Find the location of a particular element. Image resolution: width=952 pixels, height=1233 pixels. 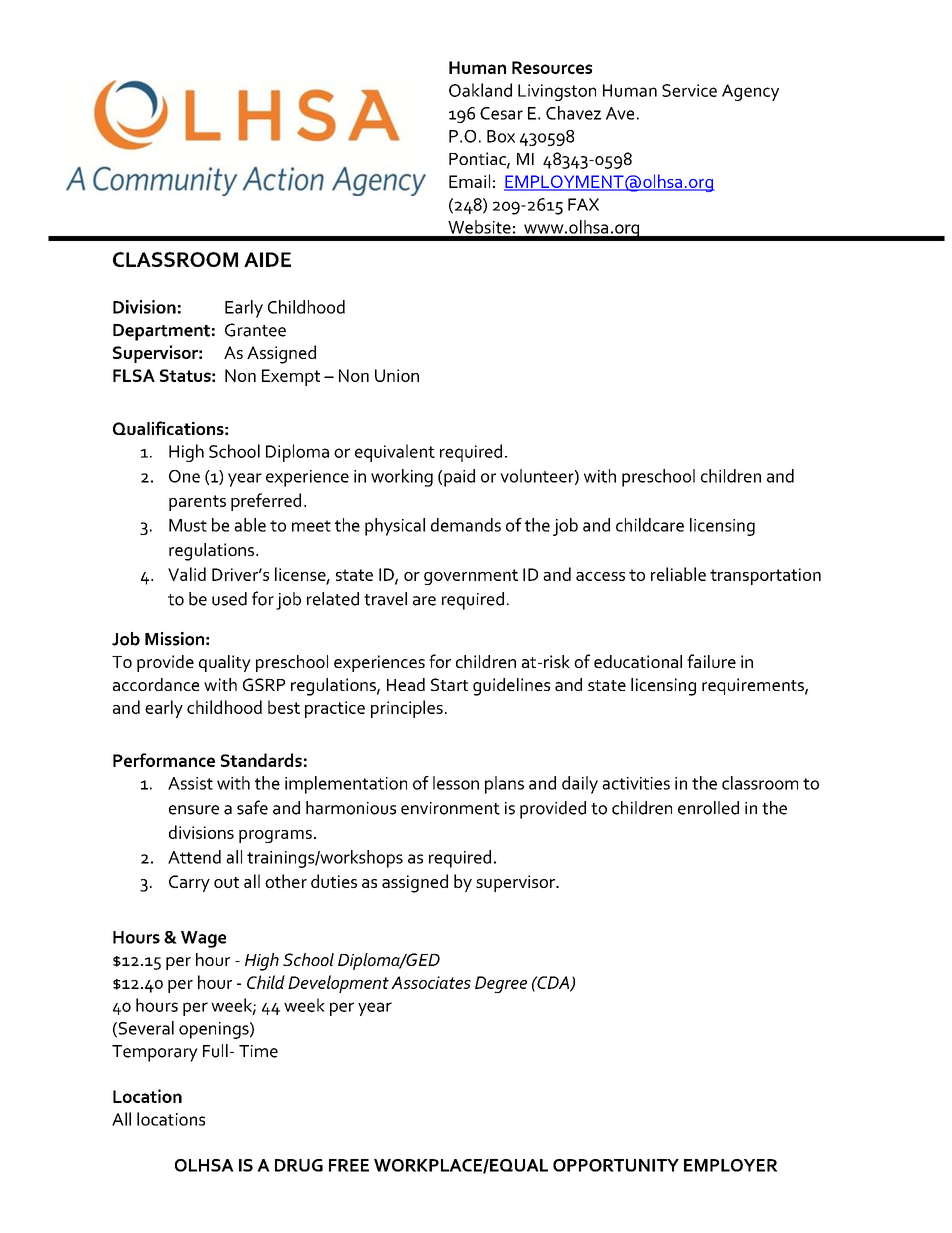

Union is located at coordinates (397, 375).
